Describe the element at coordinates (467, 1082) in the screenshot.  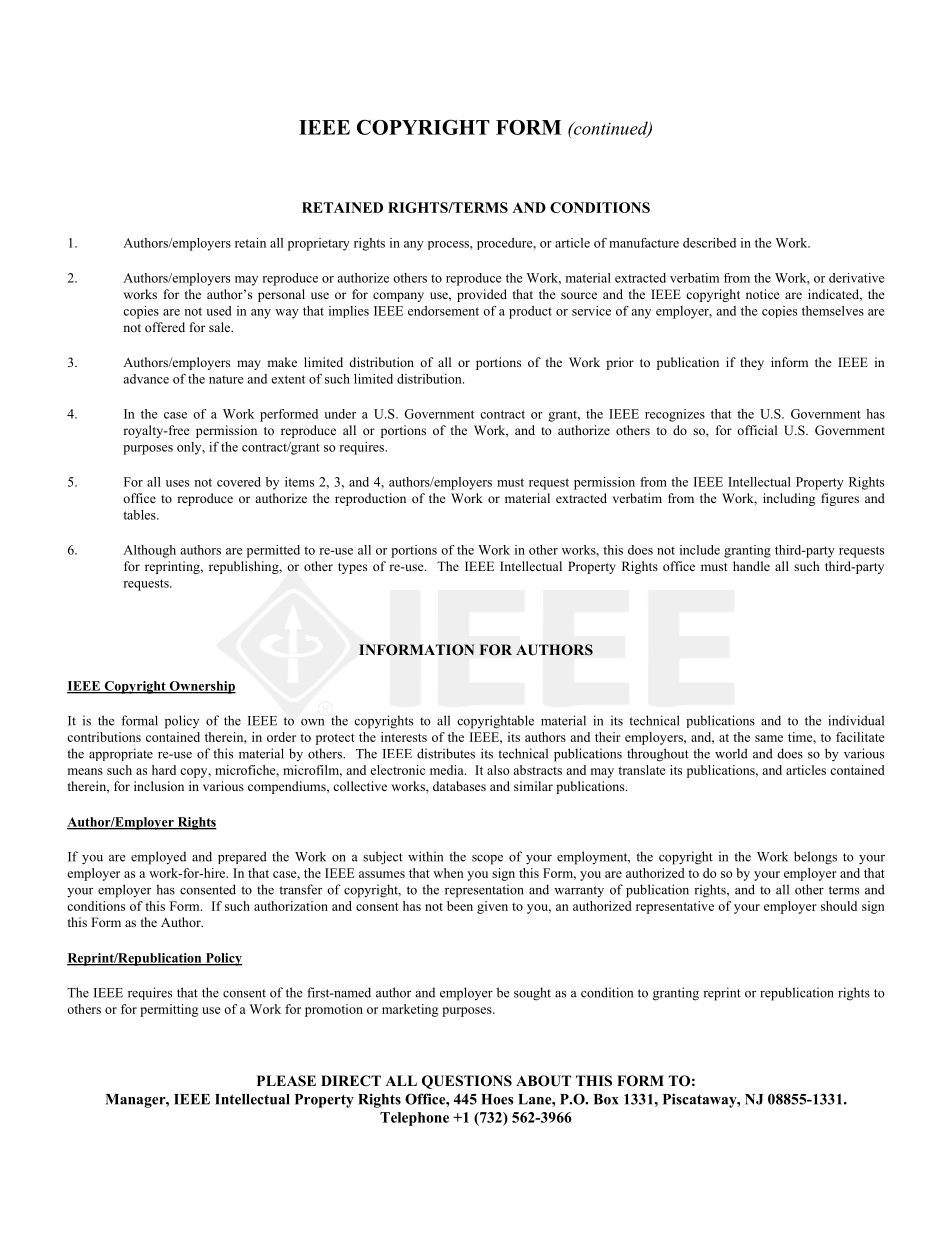
I see `QUESTIONS` at that location.
